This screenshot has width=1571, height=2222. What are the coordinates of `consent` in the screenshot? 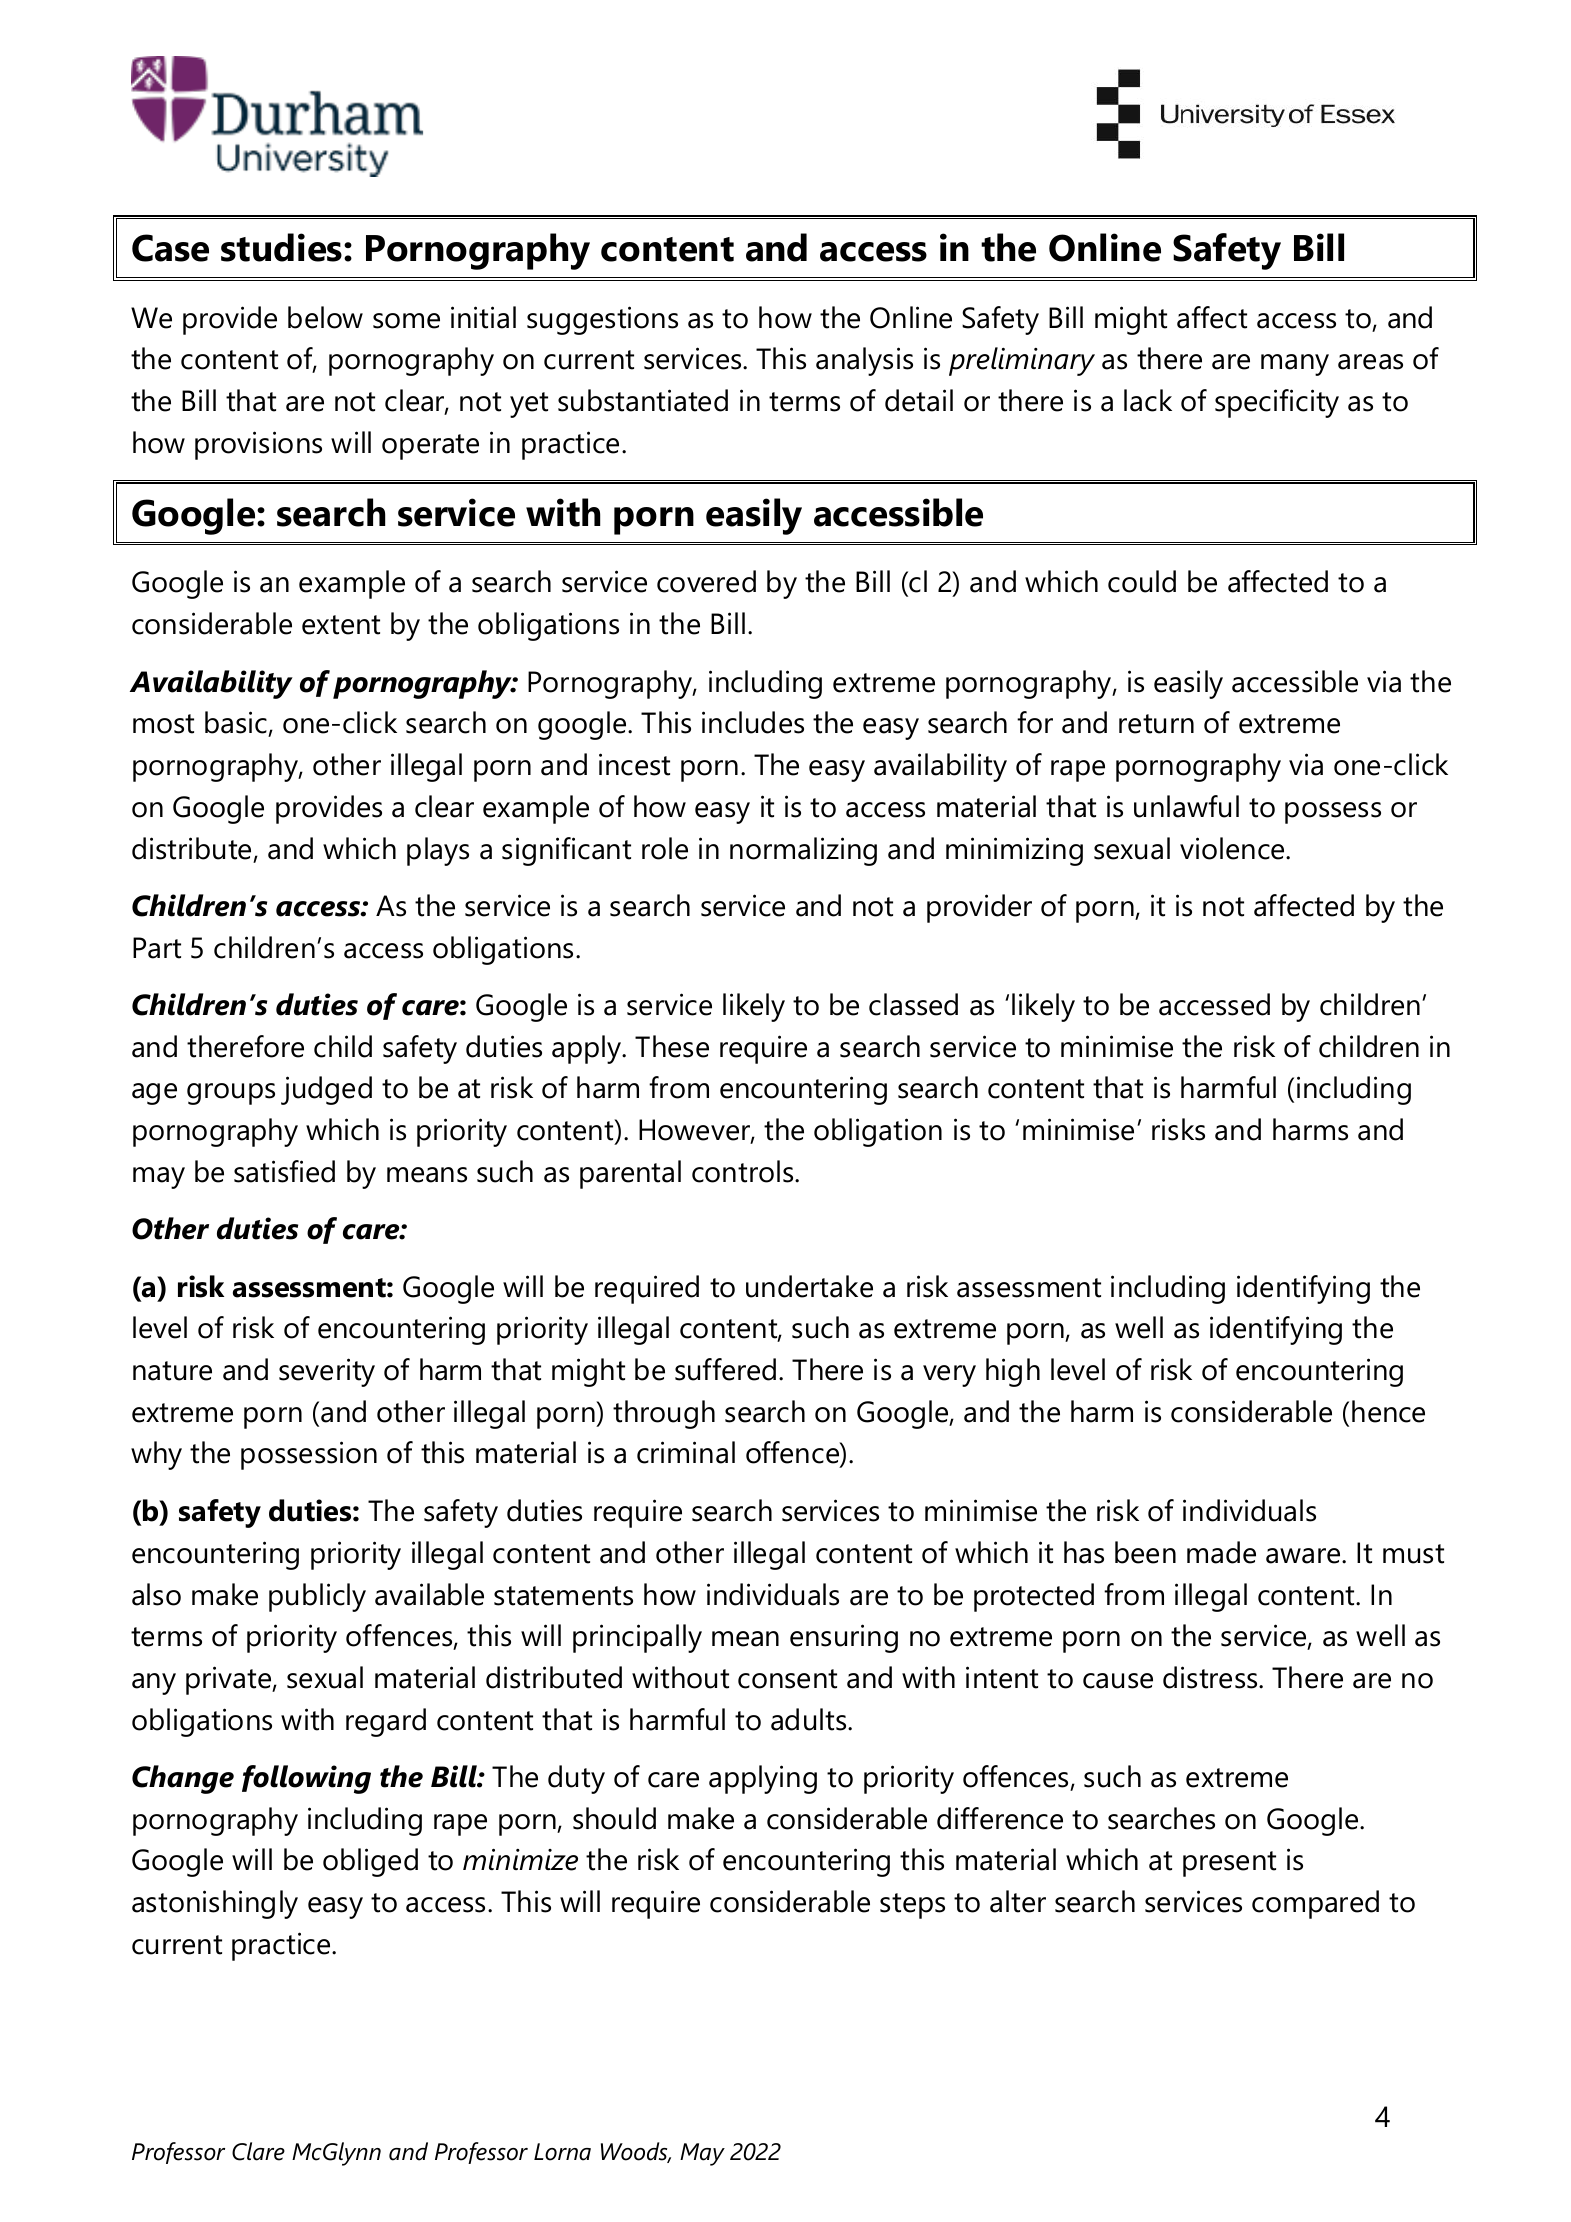 It's located at (787, 1679).
